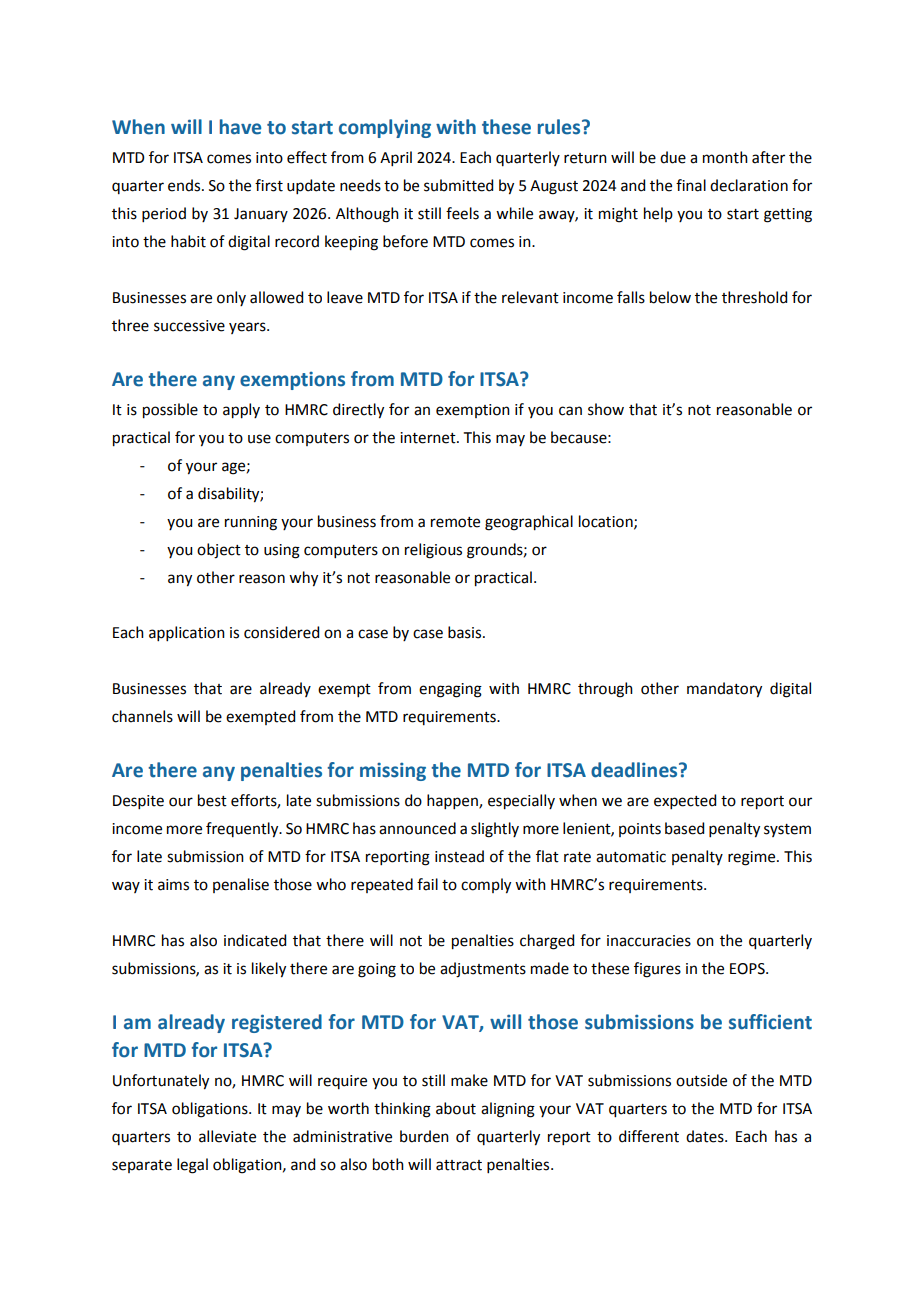  What do you see at coordinates (456, 1108) in the document?
I see `about` at bounding box center [456, 1108].
